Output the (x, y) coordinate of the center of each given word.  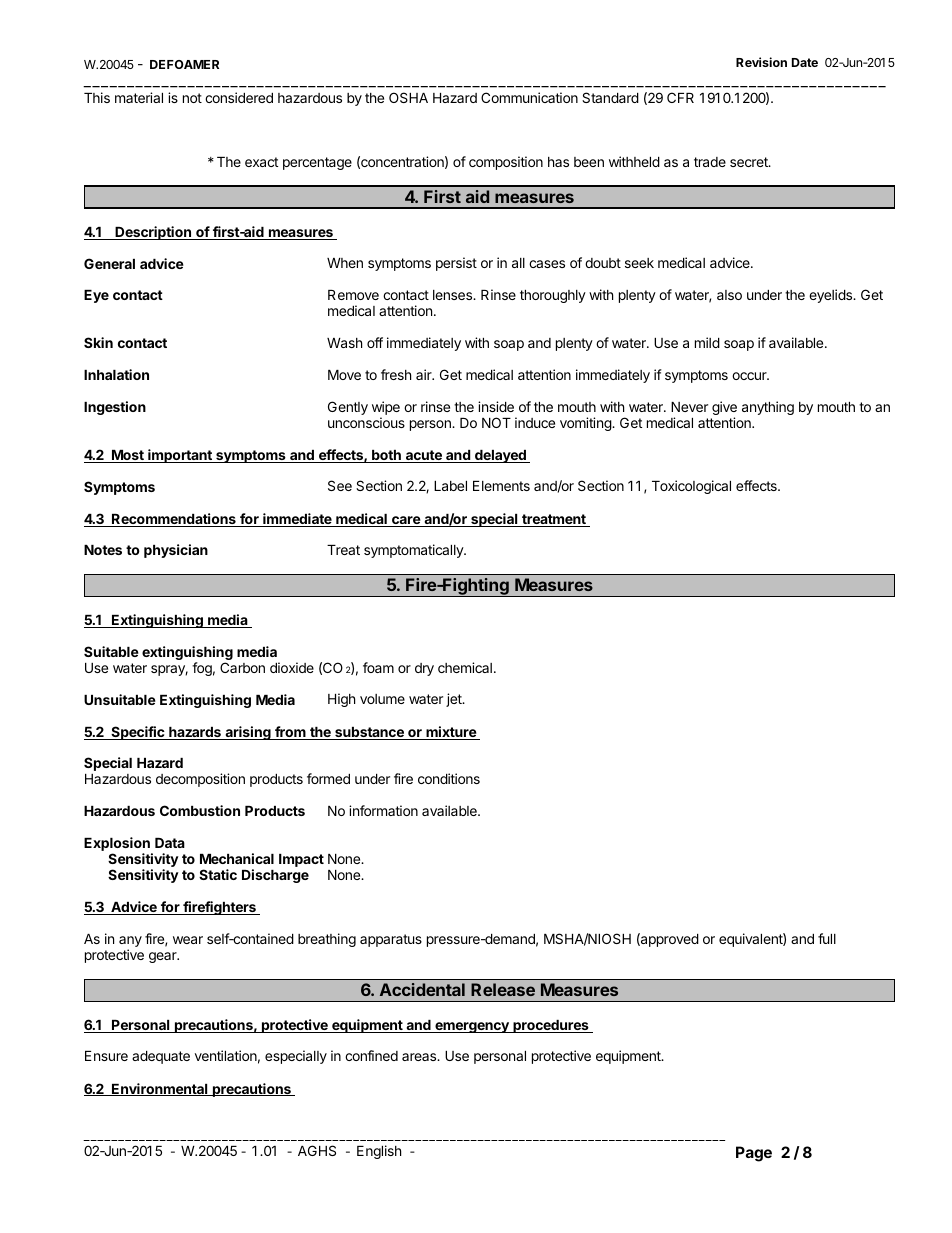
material (139, 97)
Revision (761, 62)
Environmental (160, 1089)
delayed (500, 456)
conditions (449, 778)
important (180, 456)
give (724, 409)
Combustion (200, 810)
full (827, 938)
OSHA (408, 97)
